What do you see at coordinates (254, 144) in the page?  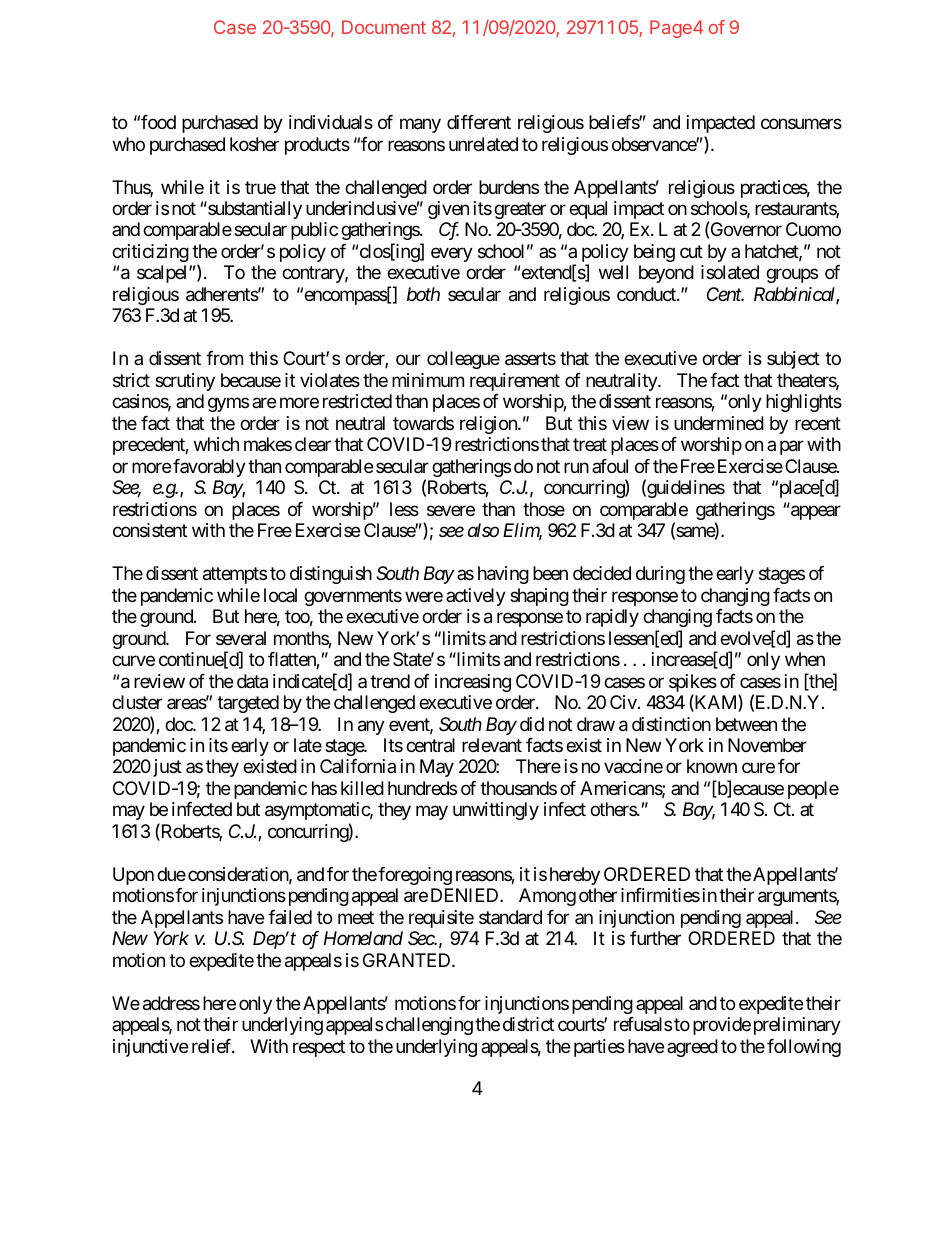 I see `kosher` at bounding box center [254, 144].
